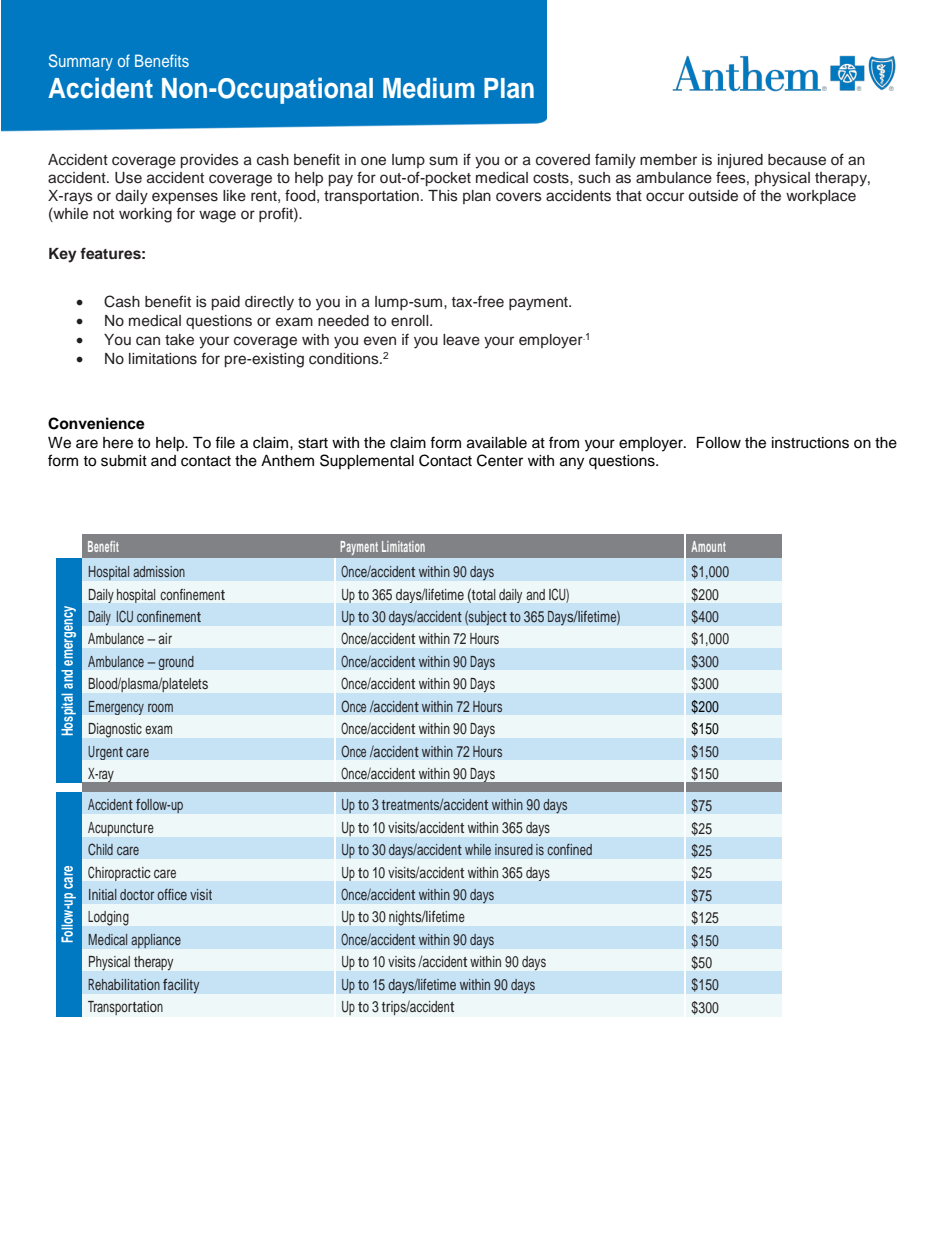 This page has height=1233, width=952. What do you see at coordinates (708, 546) in the page?
I see `Amount` at bounding box center [708, 546].
